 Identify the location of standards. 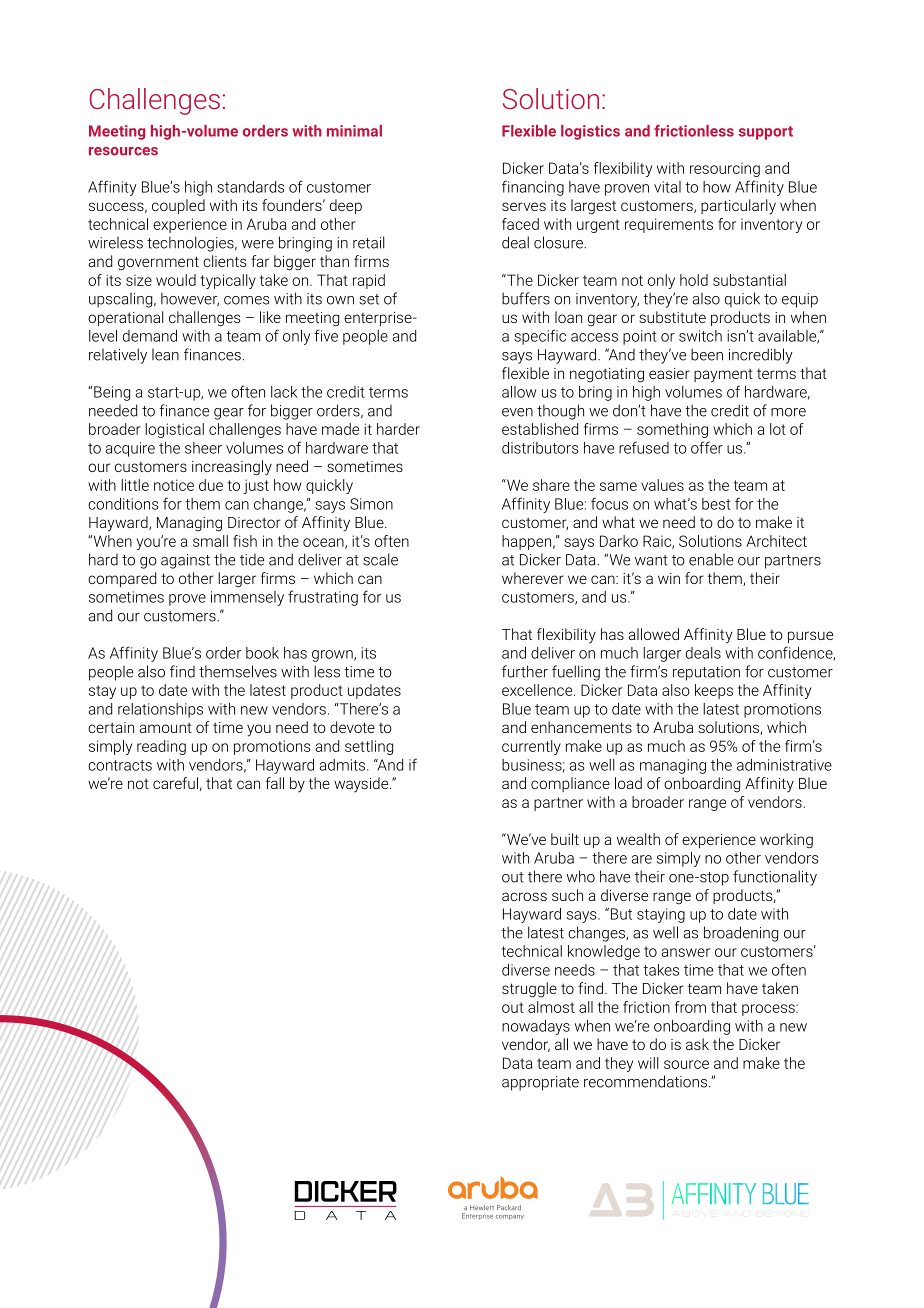
(251, 187).
